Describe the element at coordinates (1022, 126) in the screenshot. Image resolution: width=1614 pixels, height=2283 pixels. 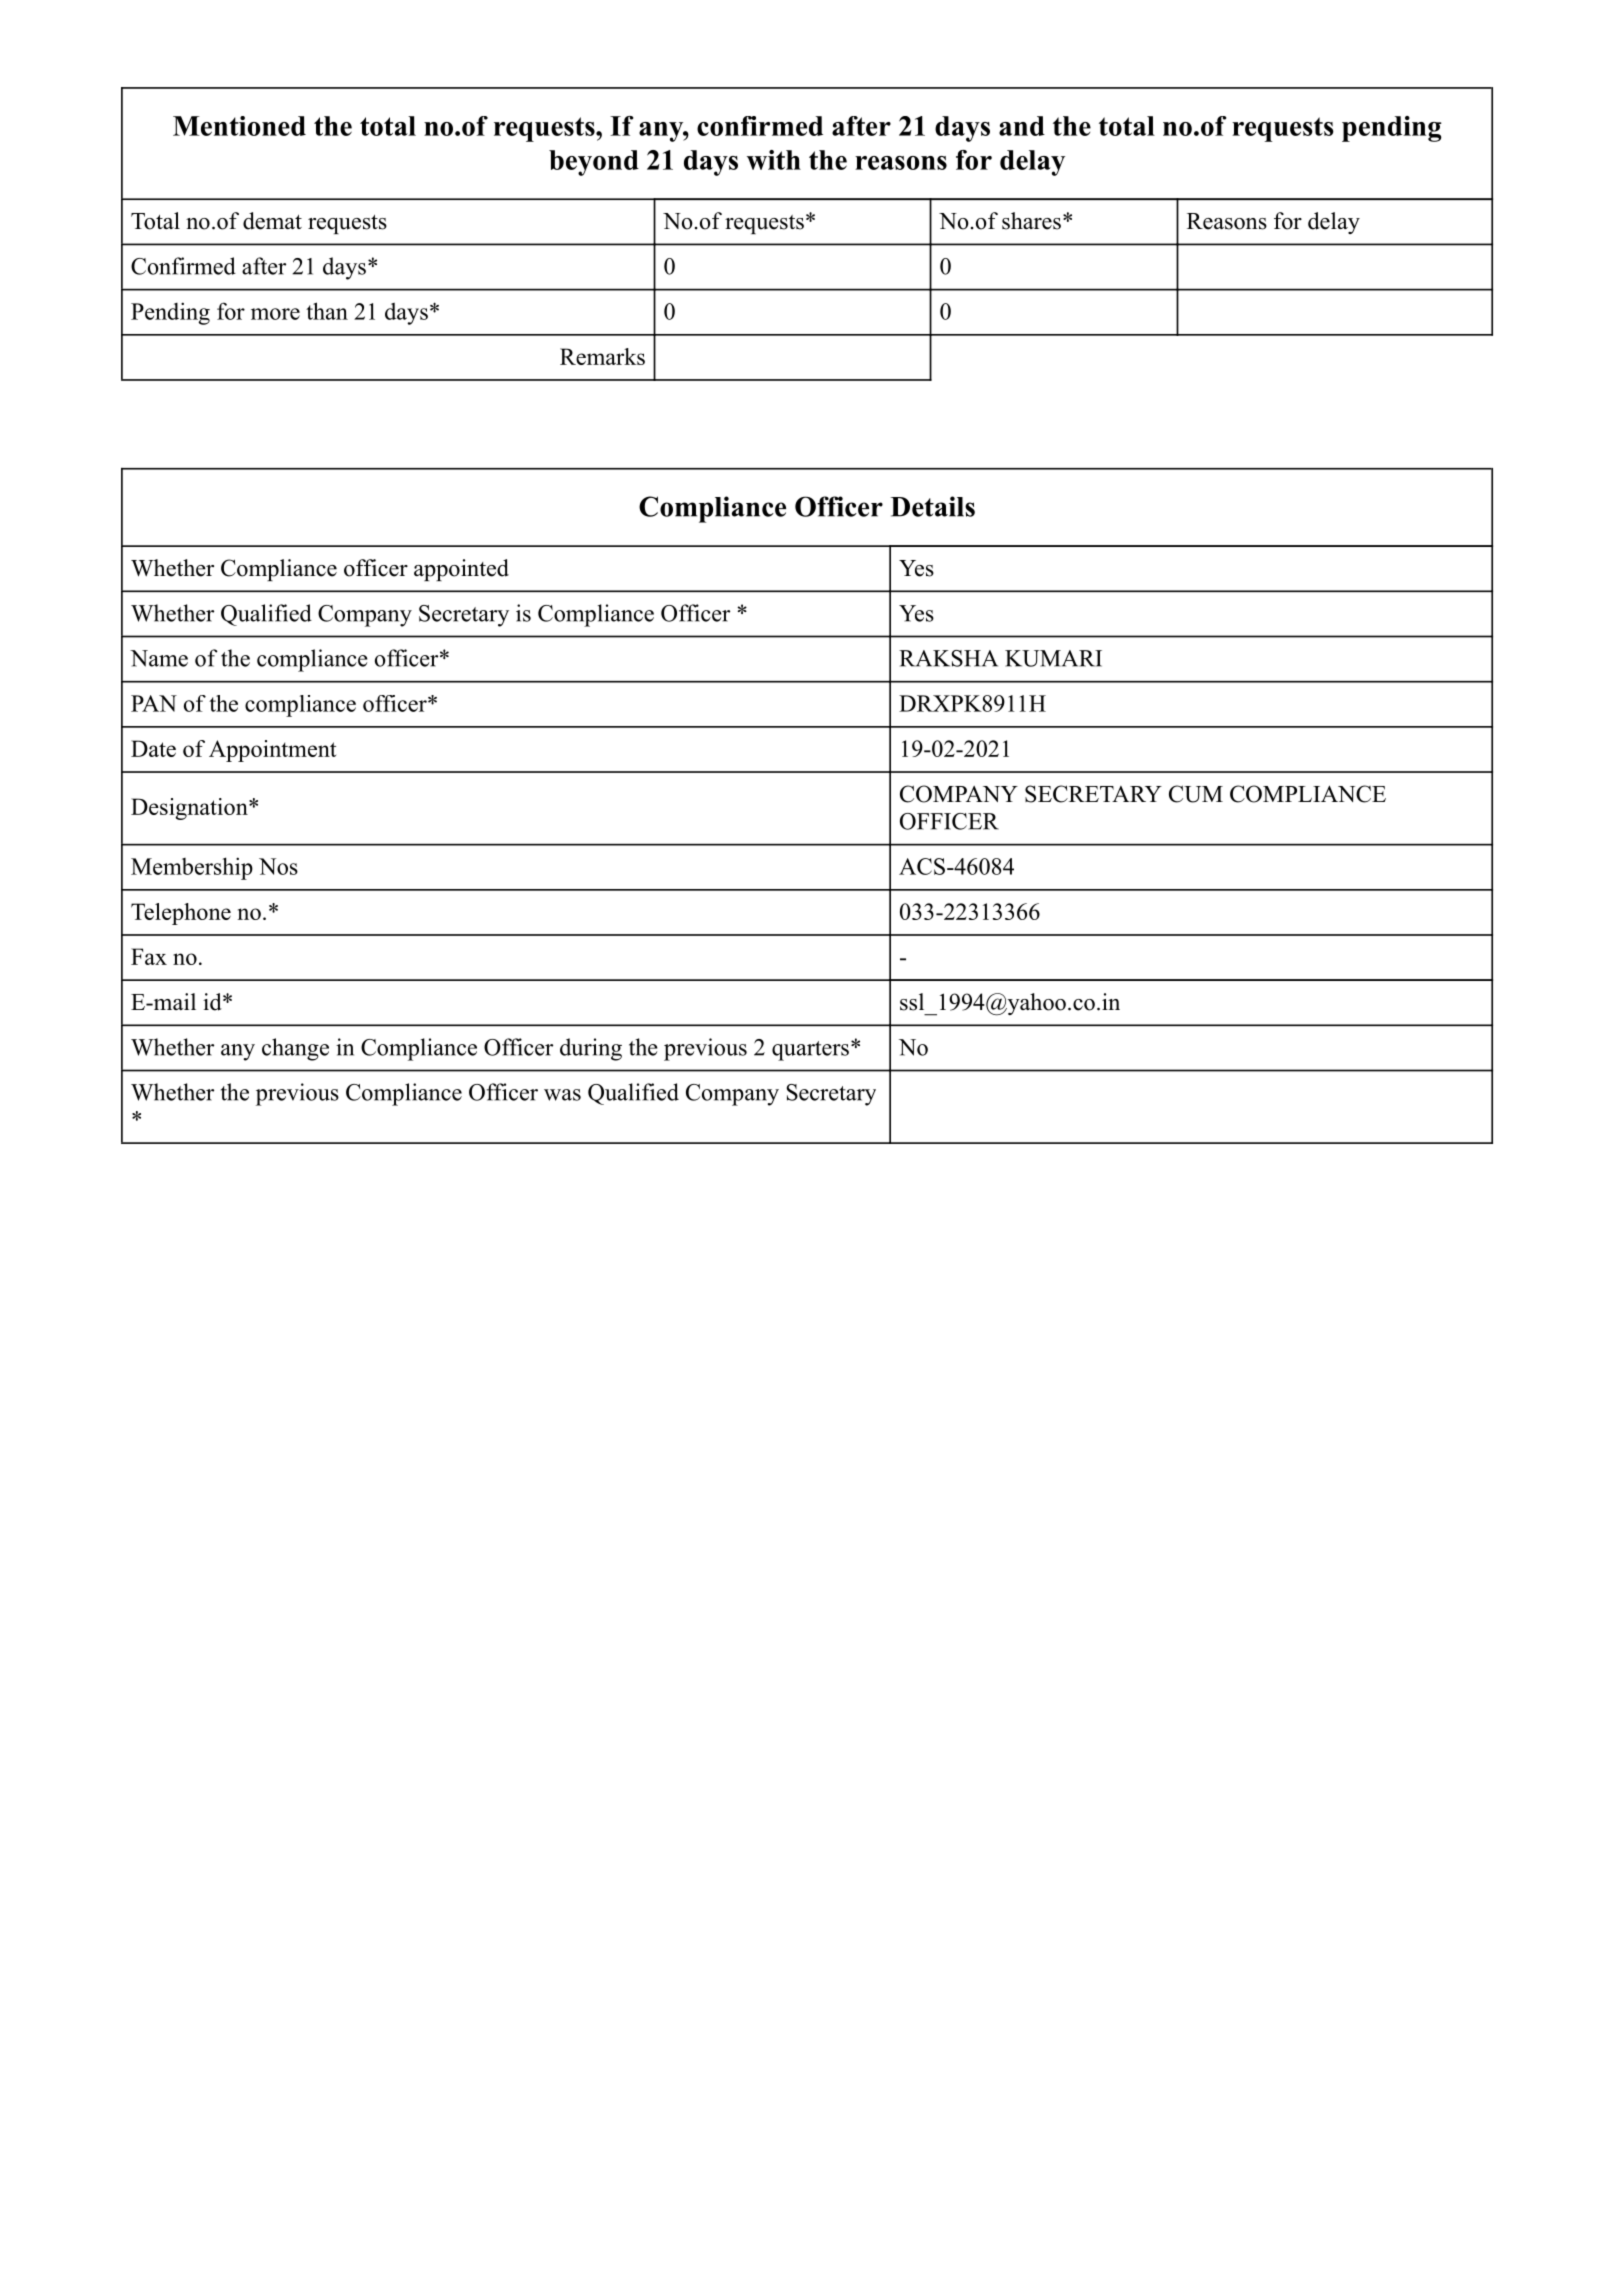
I see `and` at that location.
